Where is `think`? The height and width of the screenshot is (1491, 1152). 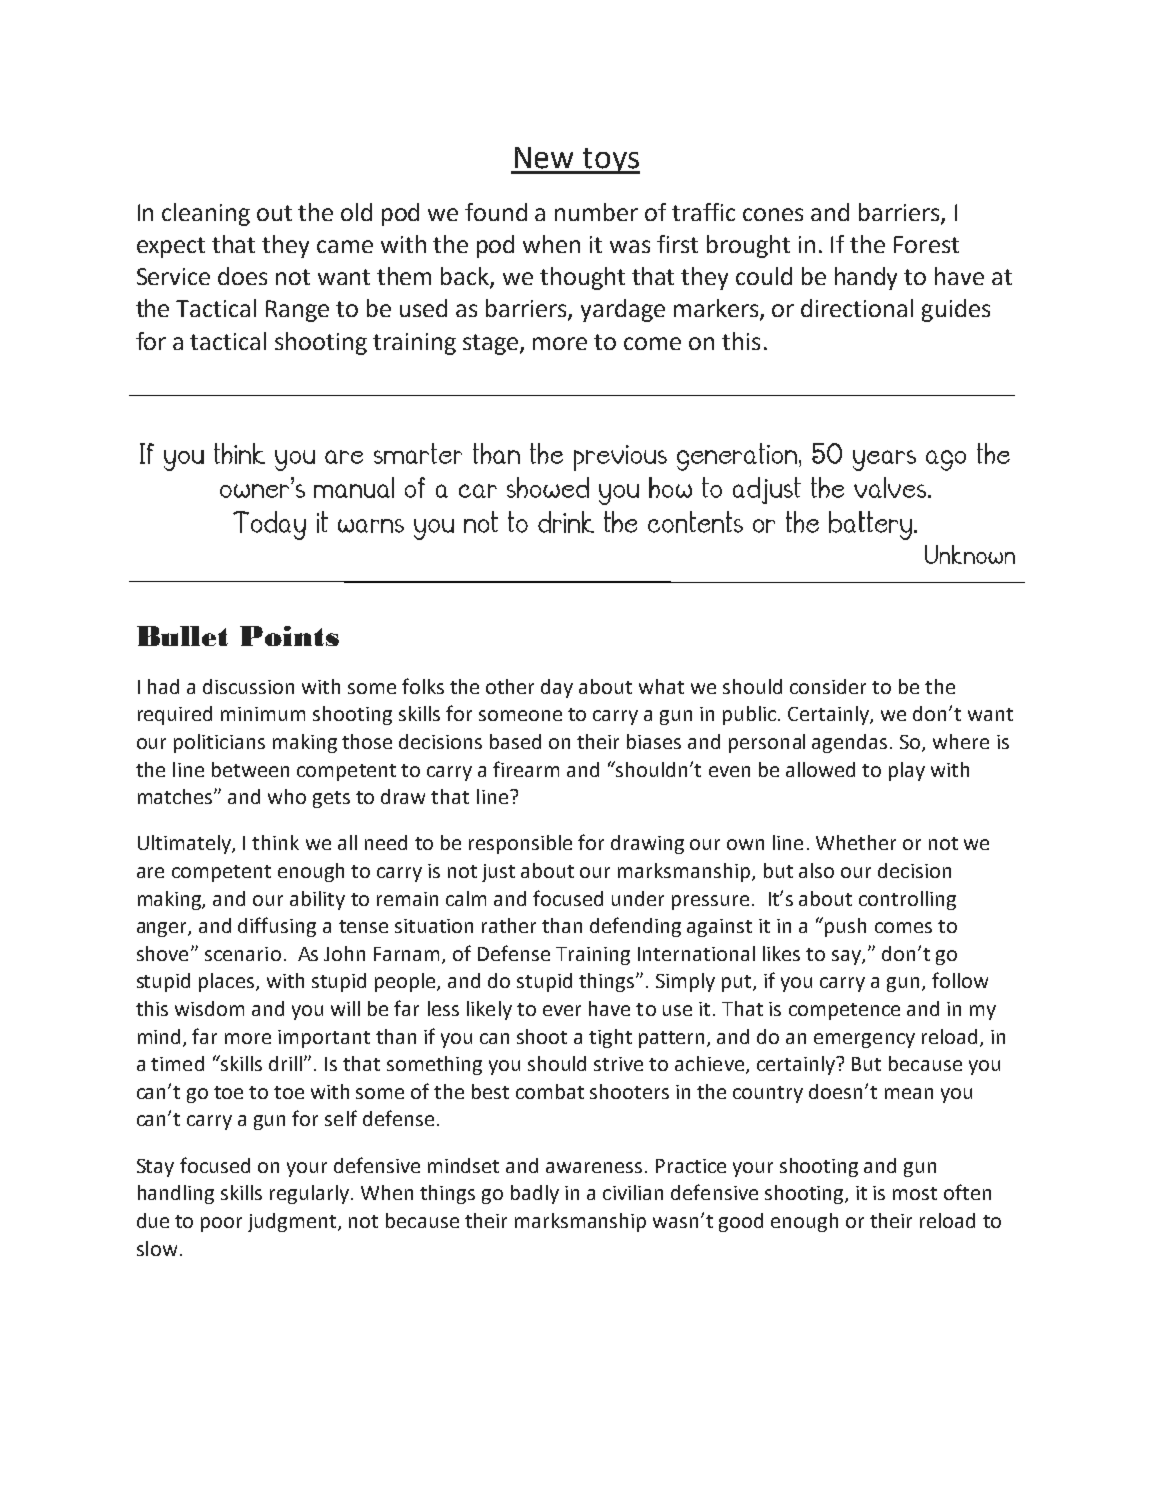 think is located at coordinates (275, 842).
